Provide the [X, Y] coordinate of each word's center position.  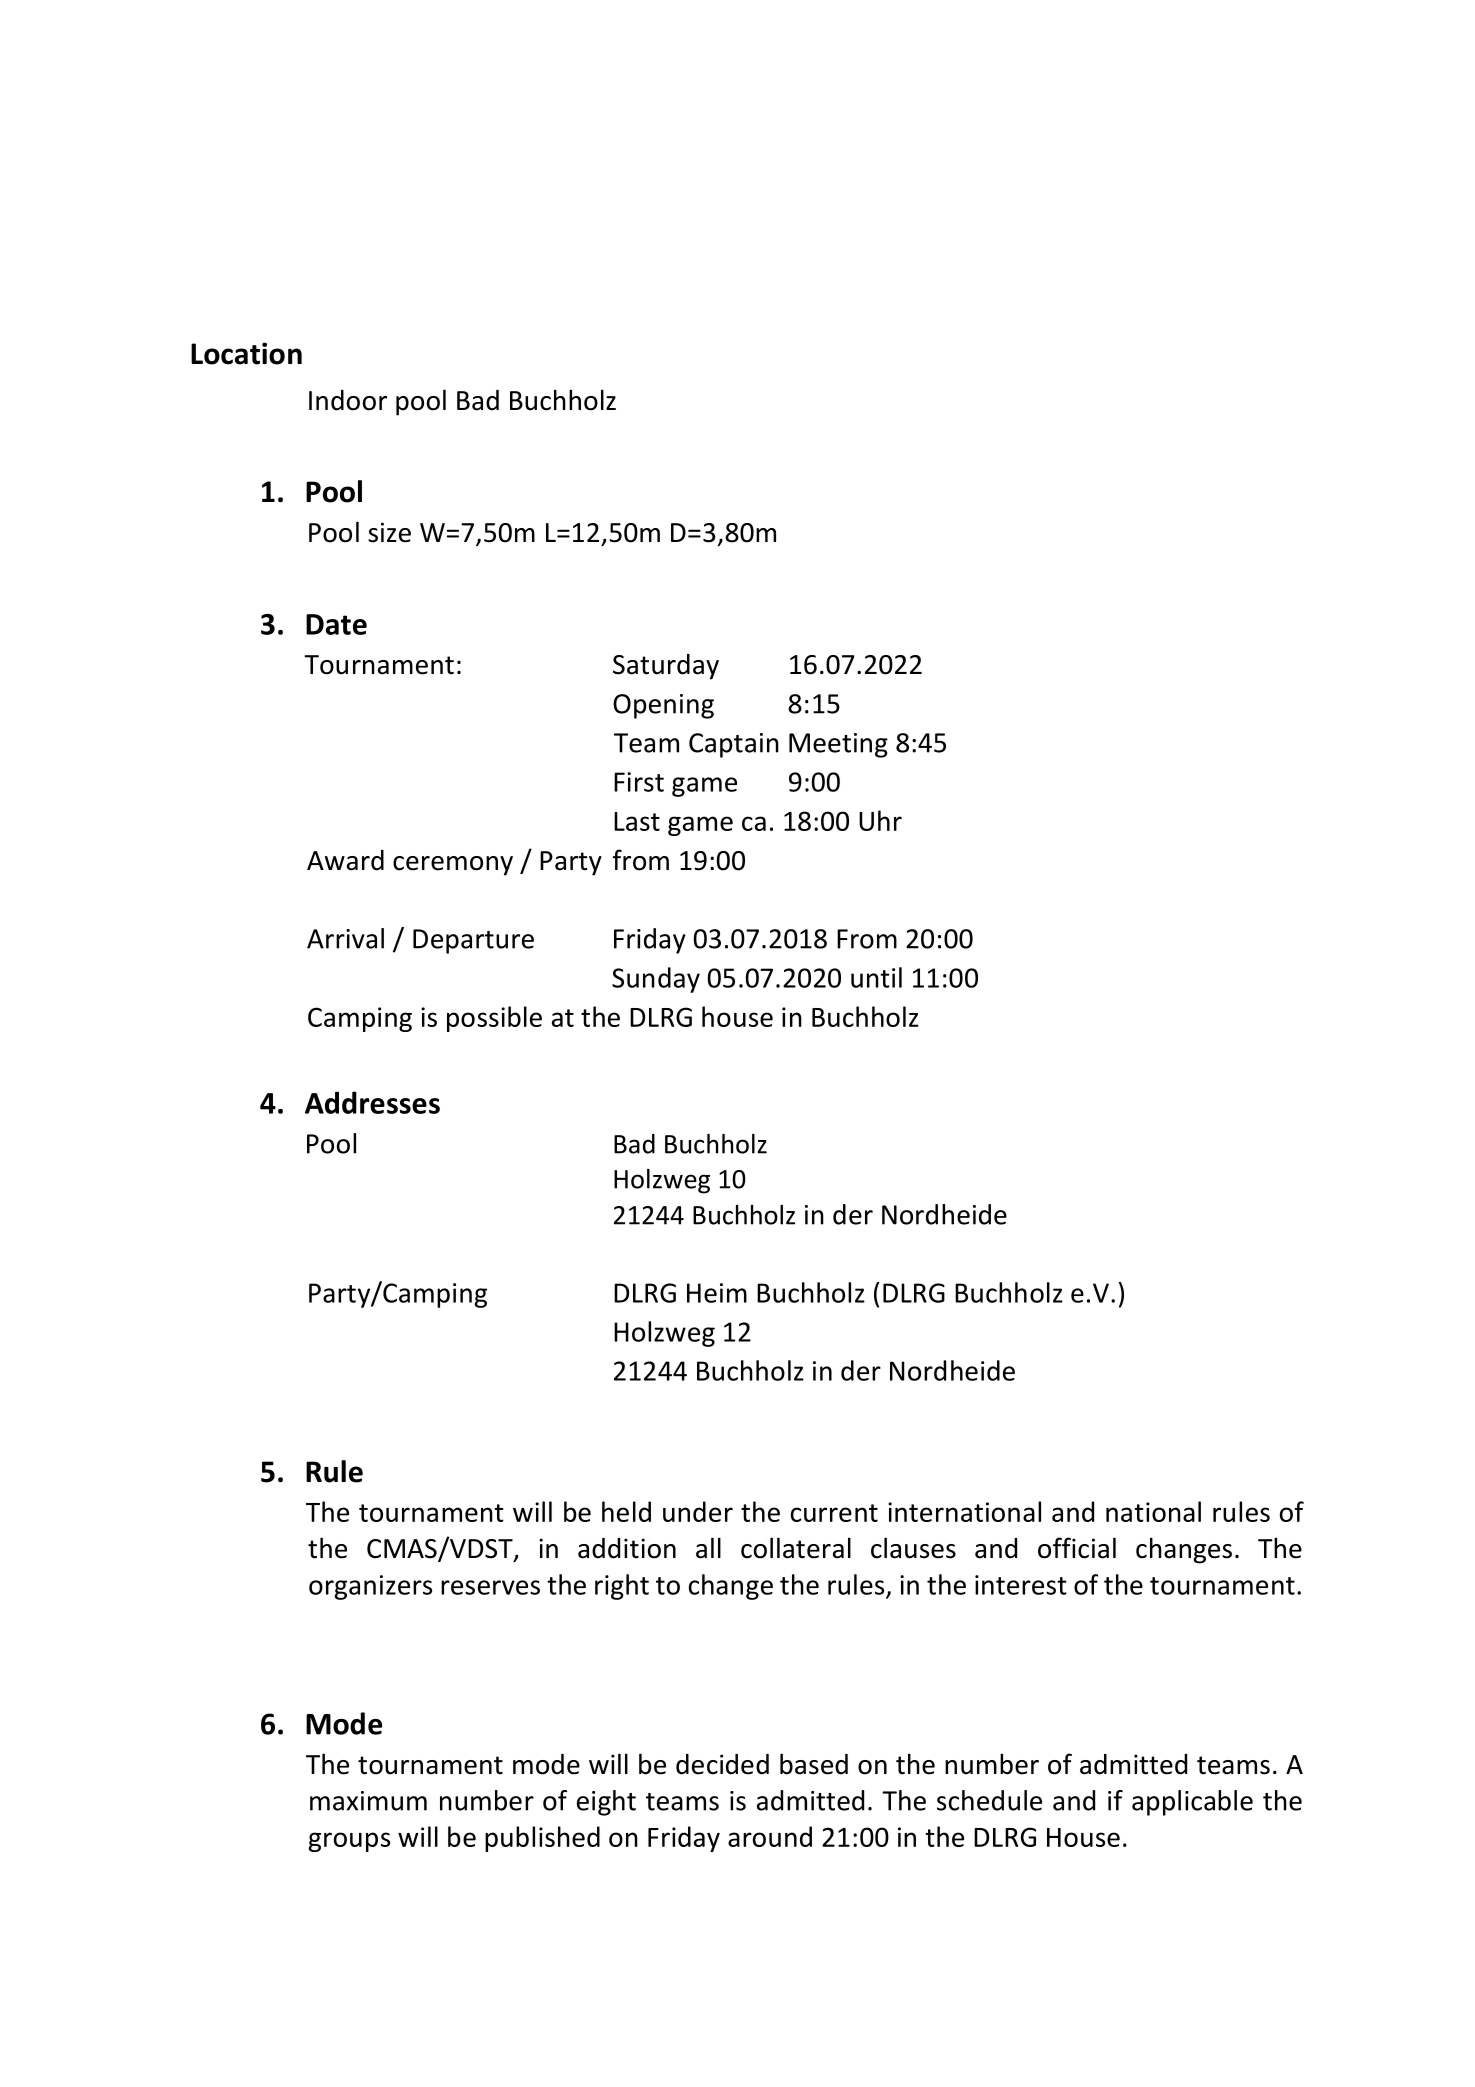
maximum [368, 1801]
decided [722, 1764]
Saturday [666, 667]
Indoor [348, 400]
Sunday [656, 980]
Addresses [372, 1102]
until [876, 977]
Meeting [838, 745]
